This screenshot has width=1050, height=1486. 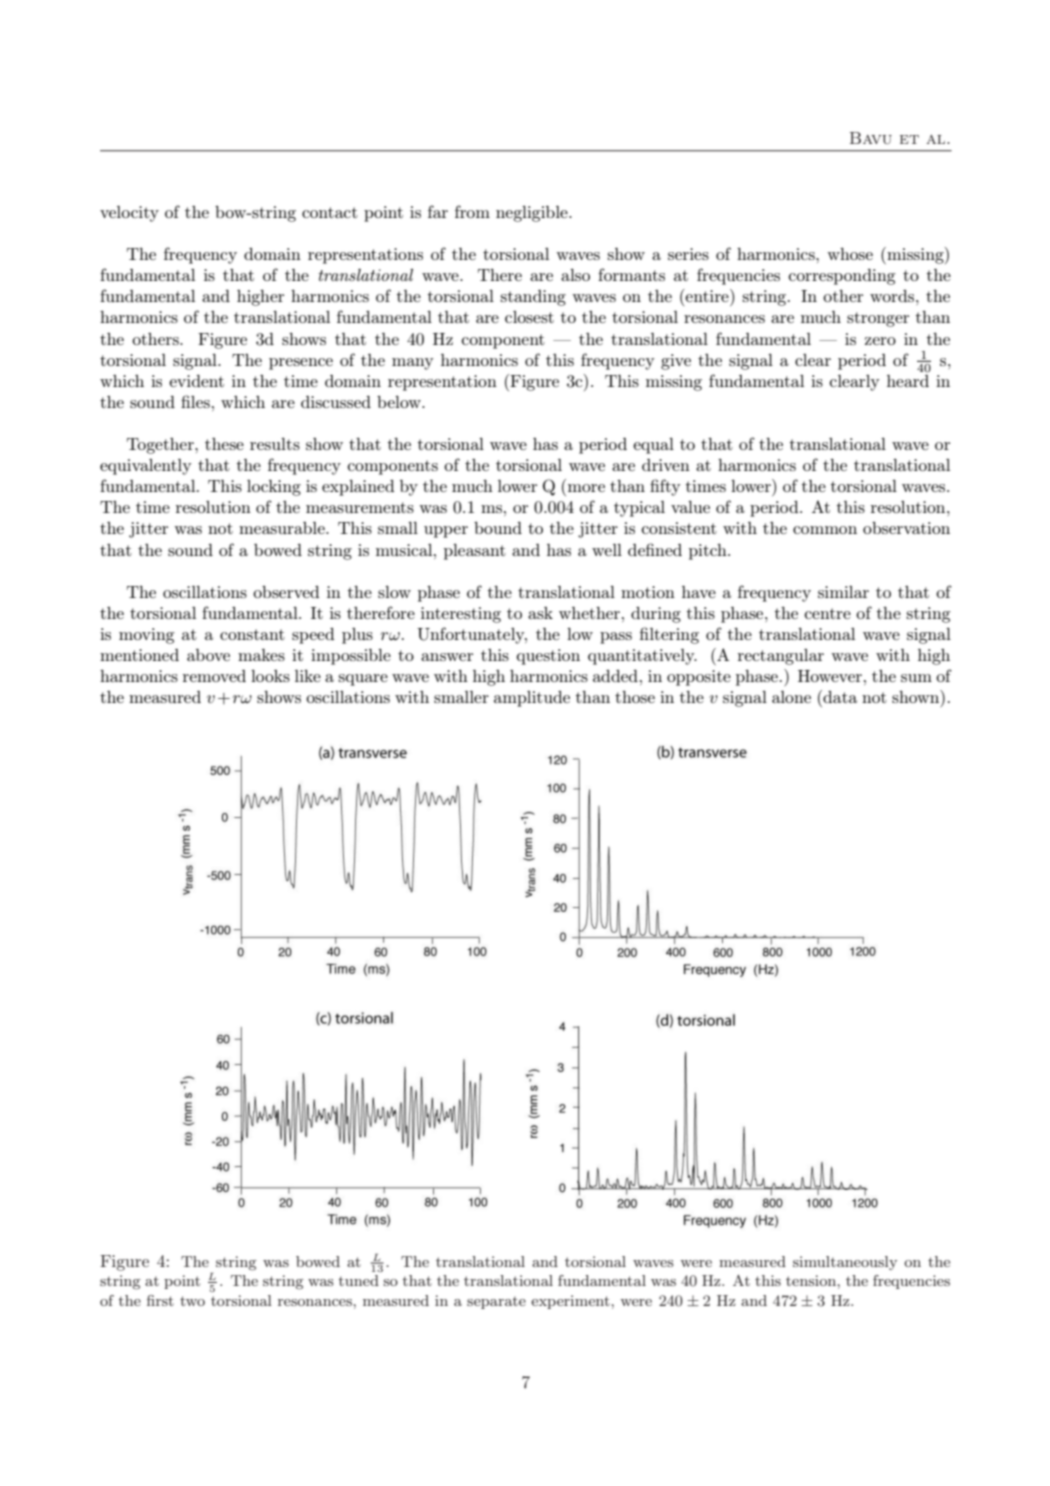 I want to click on removed, so click(x=214, y=676).
